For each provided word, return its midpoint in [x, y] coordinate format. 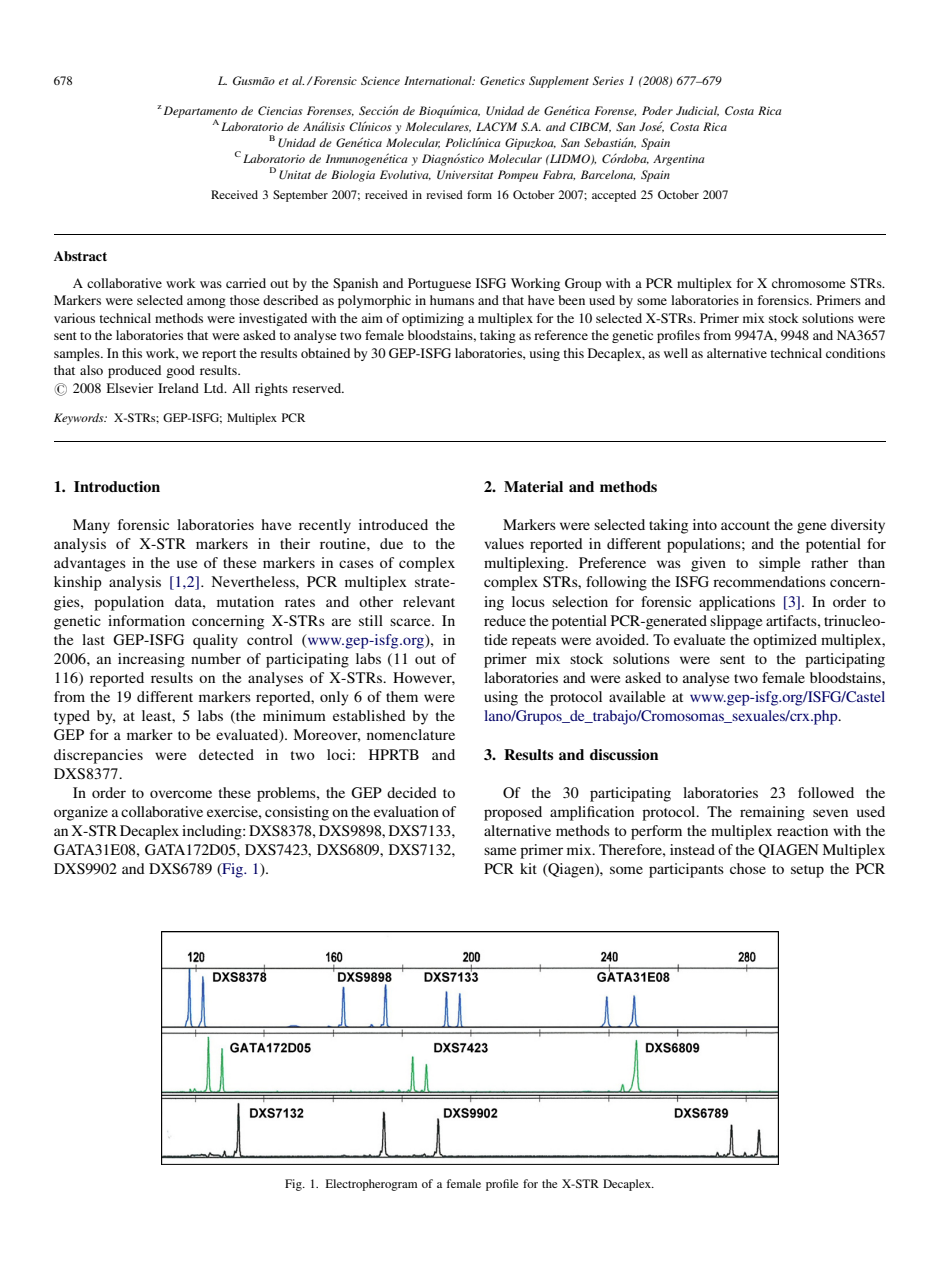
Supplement [559, 82]
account [745, 525]
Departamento [199, 113]
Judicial [697, 111]
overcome [181, 794]
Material [533, 486]
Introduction [117, 486]
